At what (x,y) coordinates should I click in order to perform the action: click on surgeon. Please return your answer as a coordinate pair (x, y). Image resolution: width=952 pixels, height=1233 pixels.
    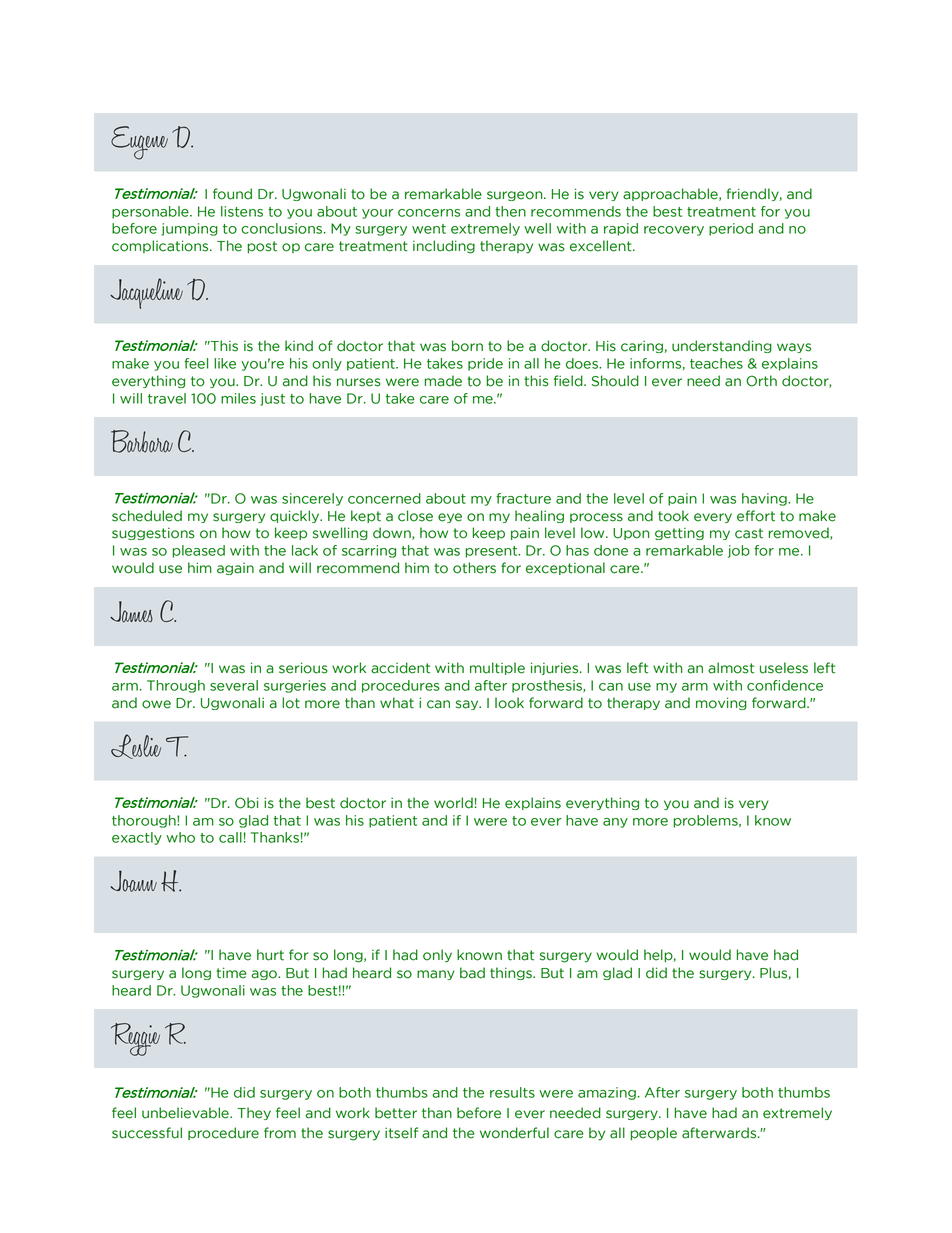
    Looking at the image, I should click on (516, 196).
